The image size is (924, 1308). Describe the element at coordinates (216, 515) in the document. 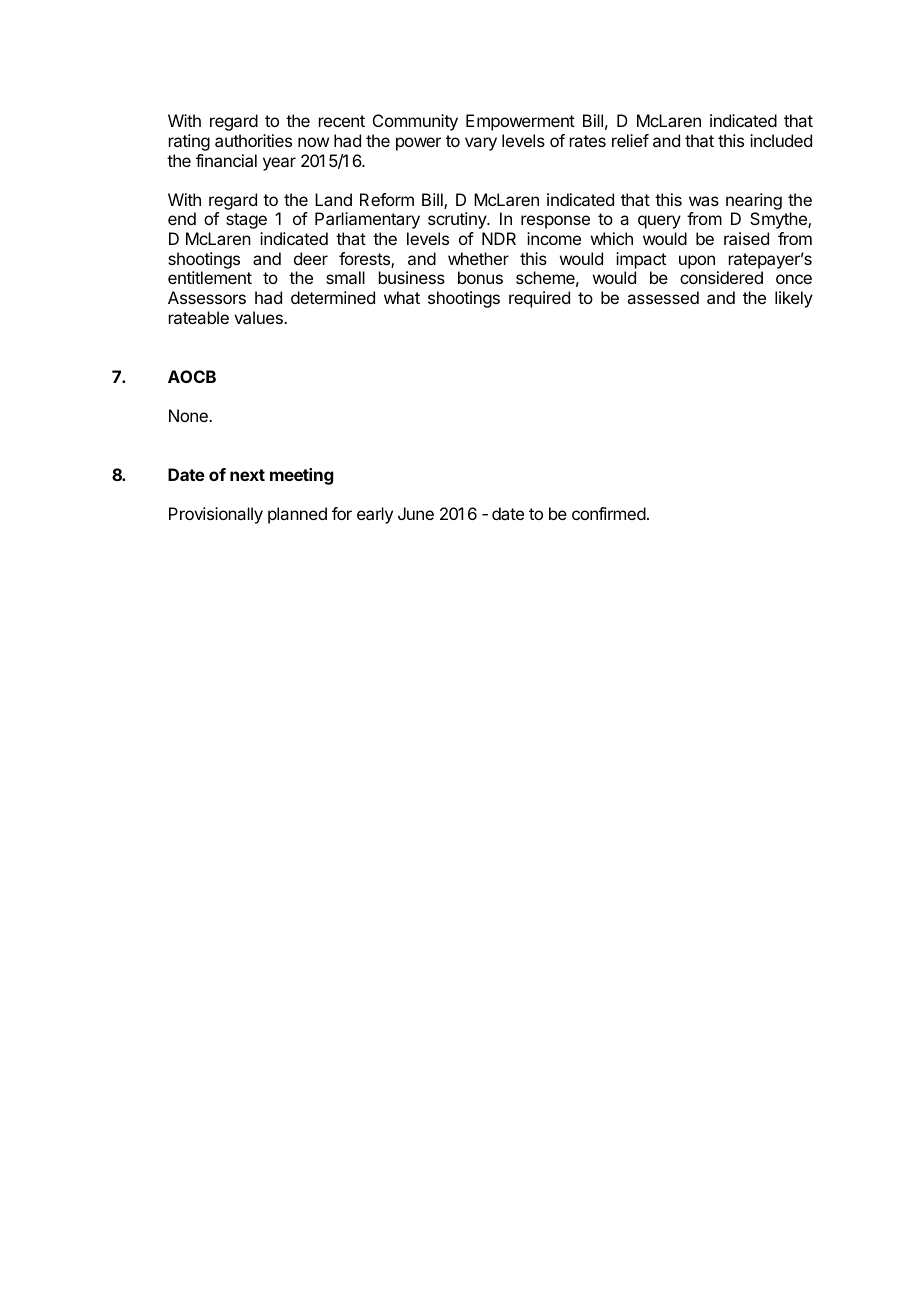

I see `Provisionally` at that location.
